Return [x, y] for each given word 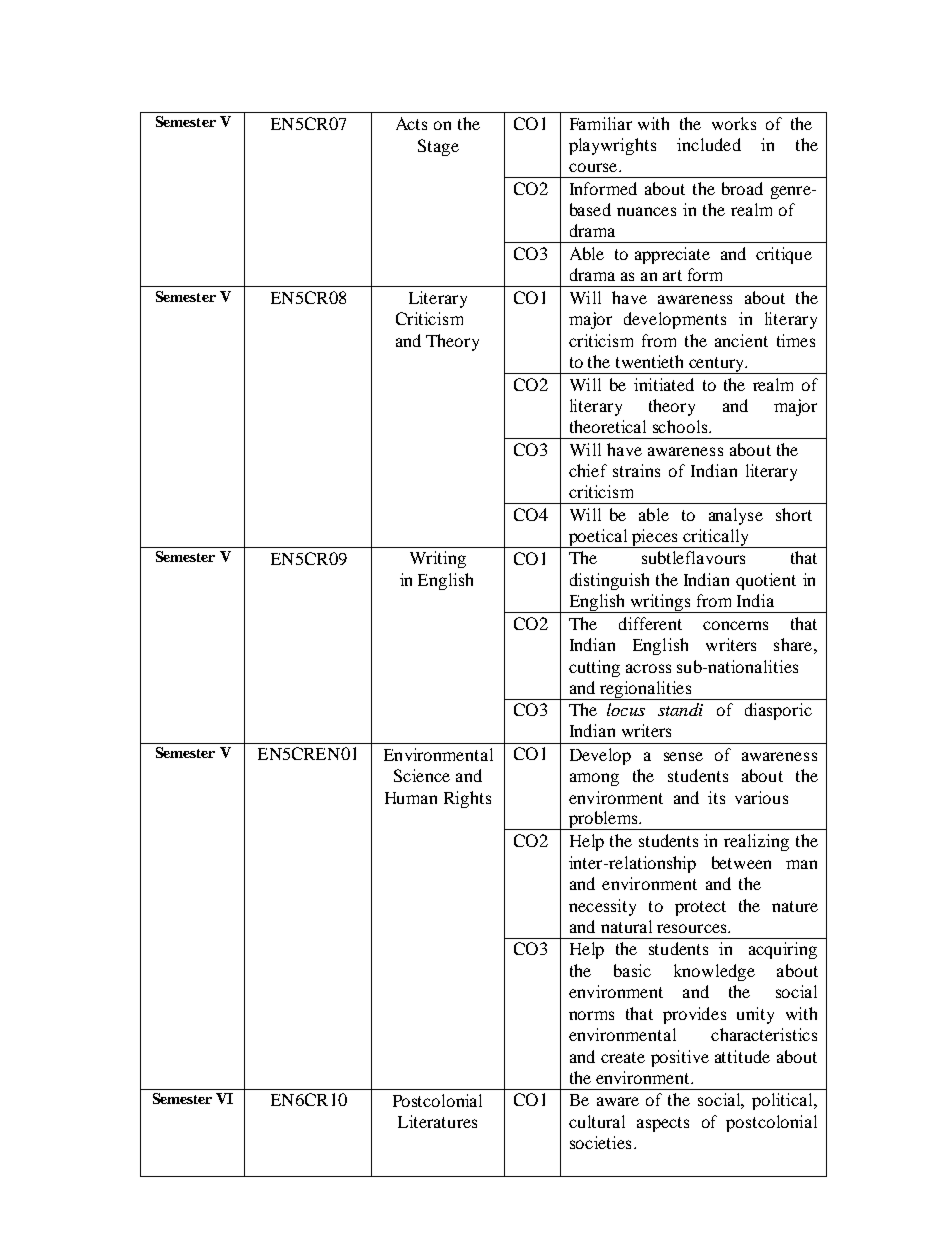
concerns [735, 625]
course [594, 167]
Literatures [437, 1121]
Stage [438, 147]
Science [422, 775]
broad [742, 188]
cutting [594, 668]
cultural [597, 1121]
